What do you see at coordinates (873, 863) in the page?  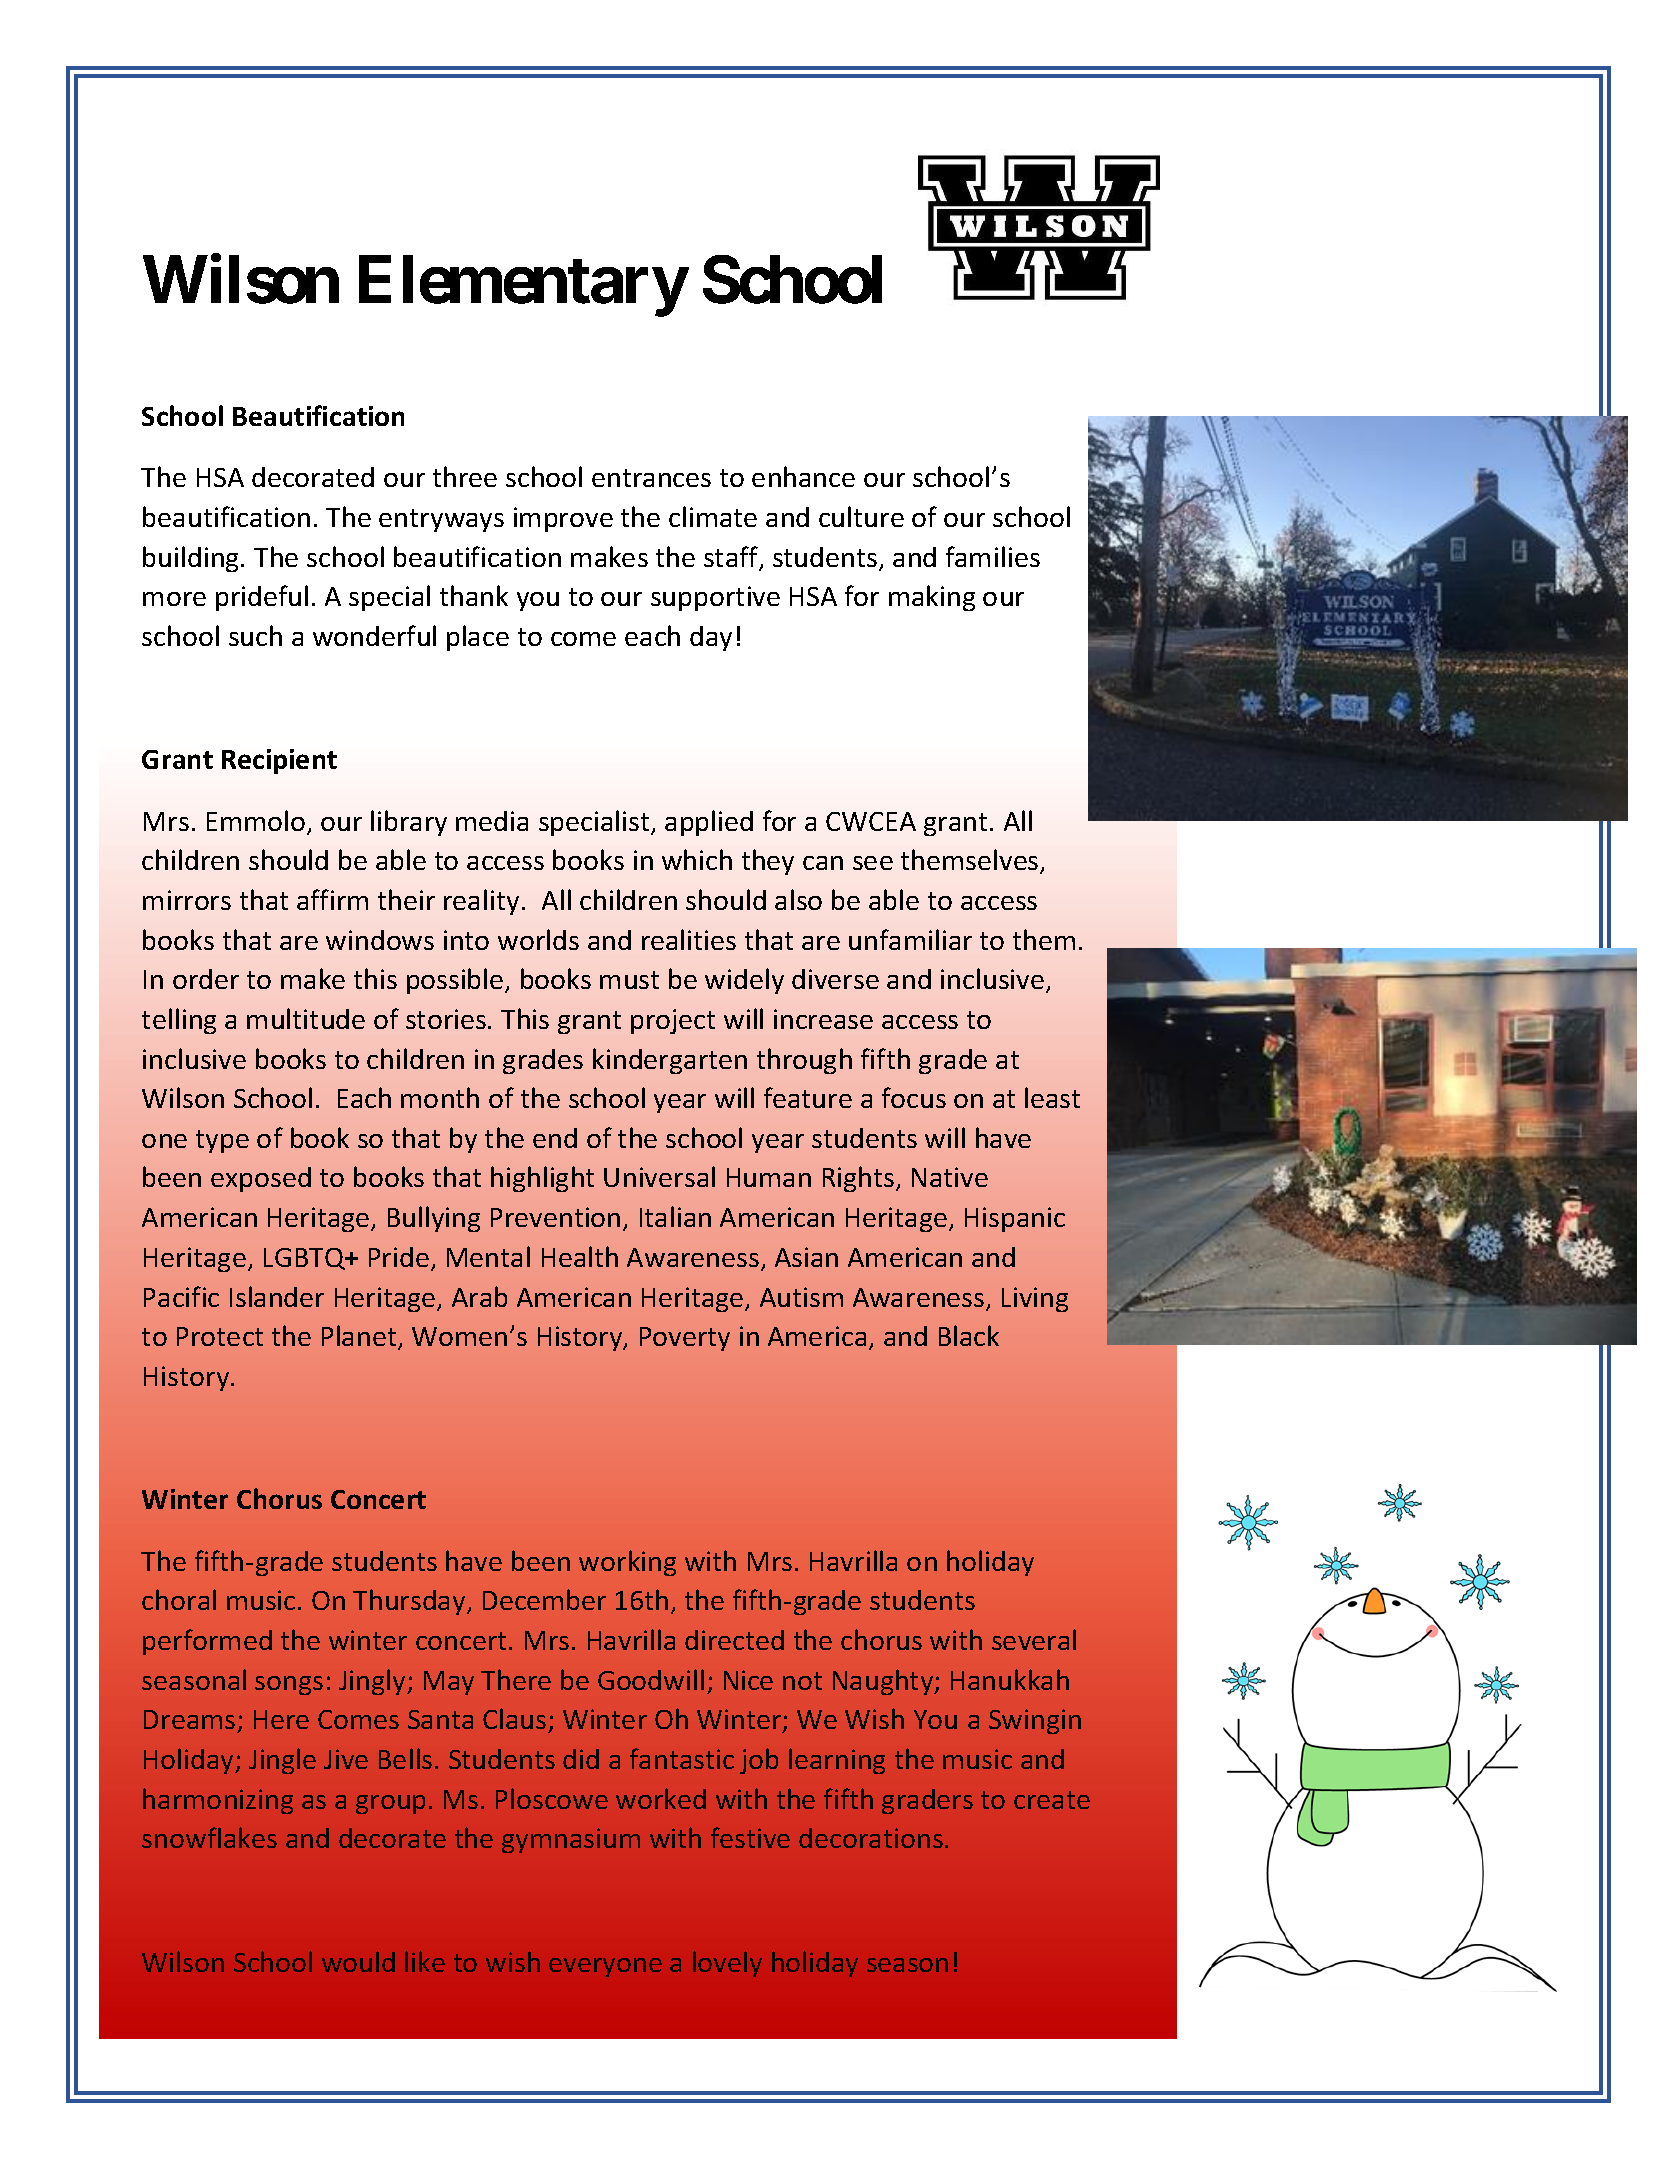 I see `see` at bounding box center [873, 863].
